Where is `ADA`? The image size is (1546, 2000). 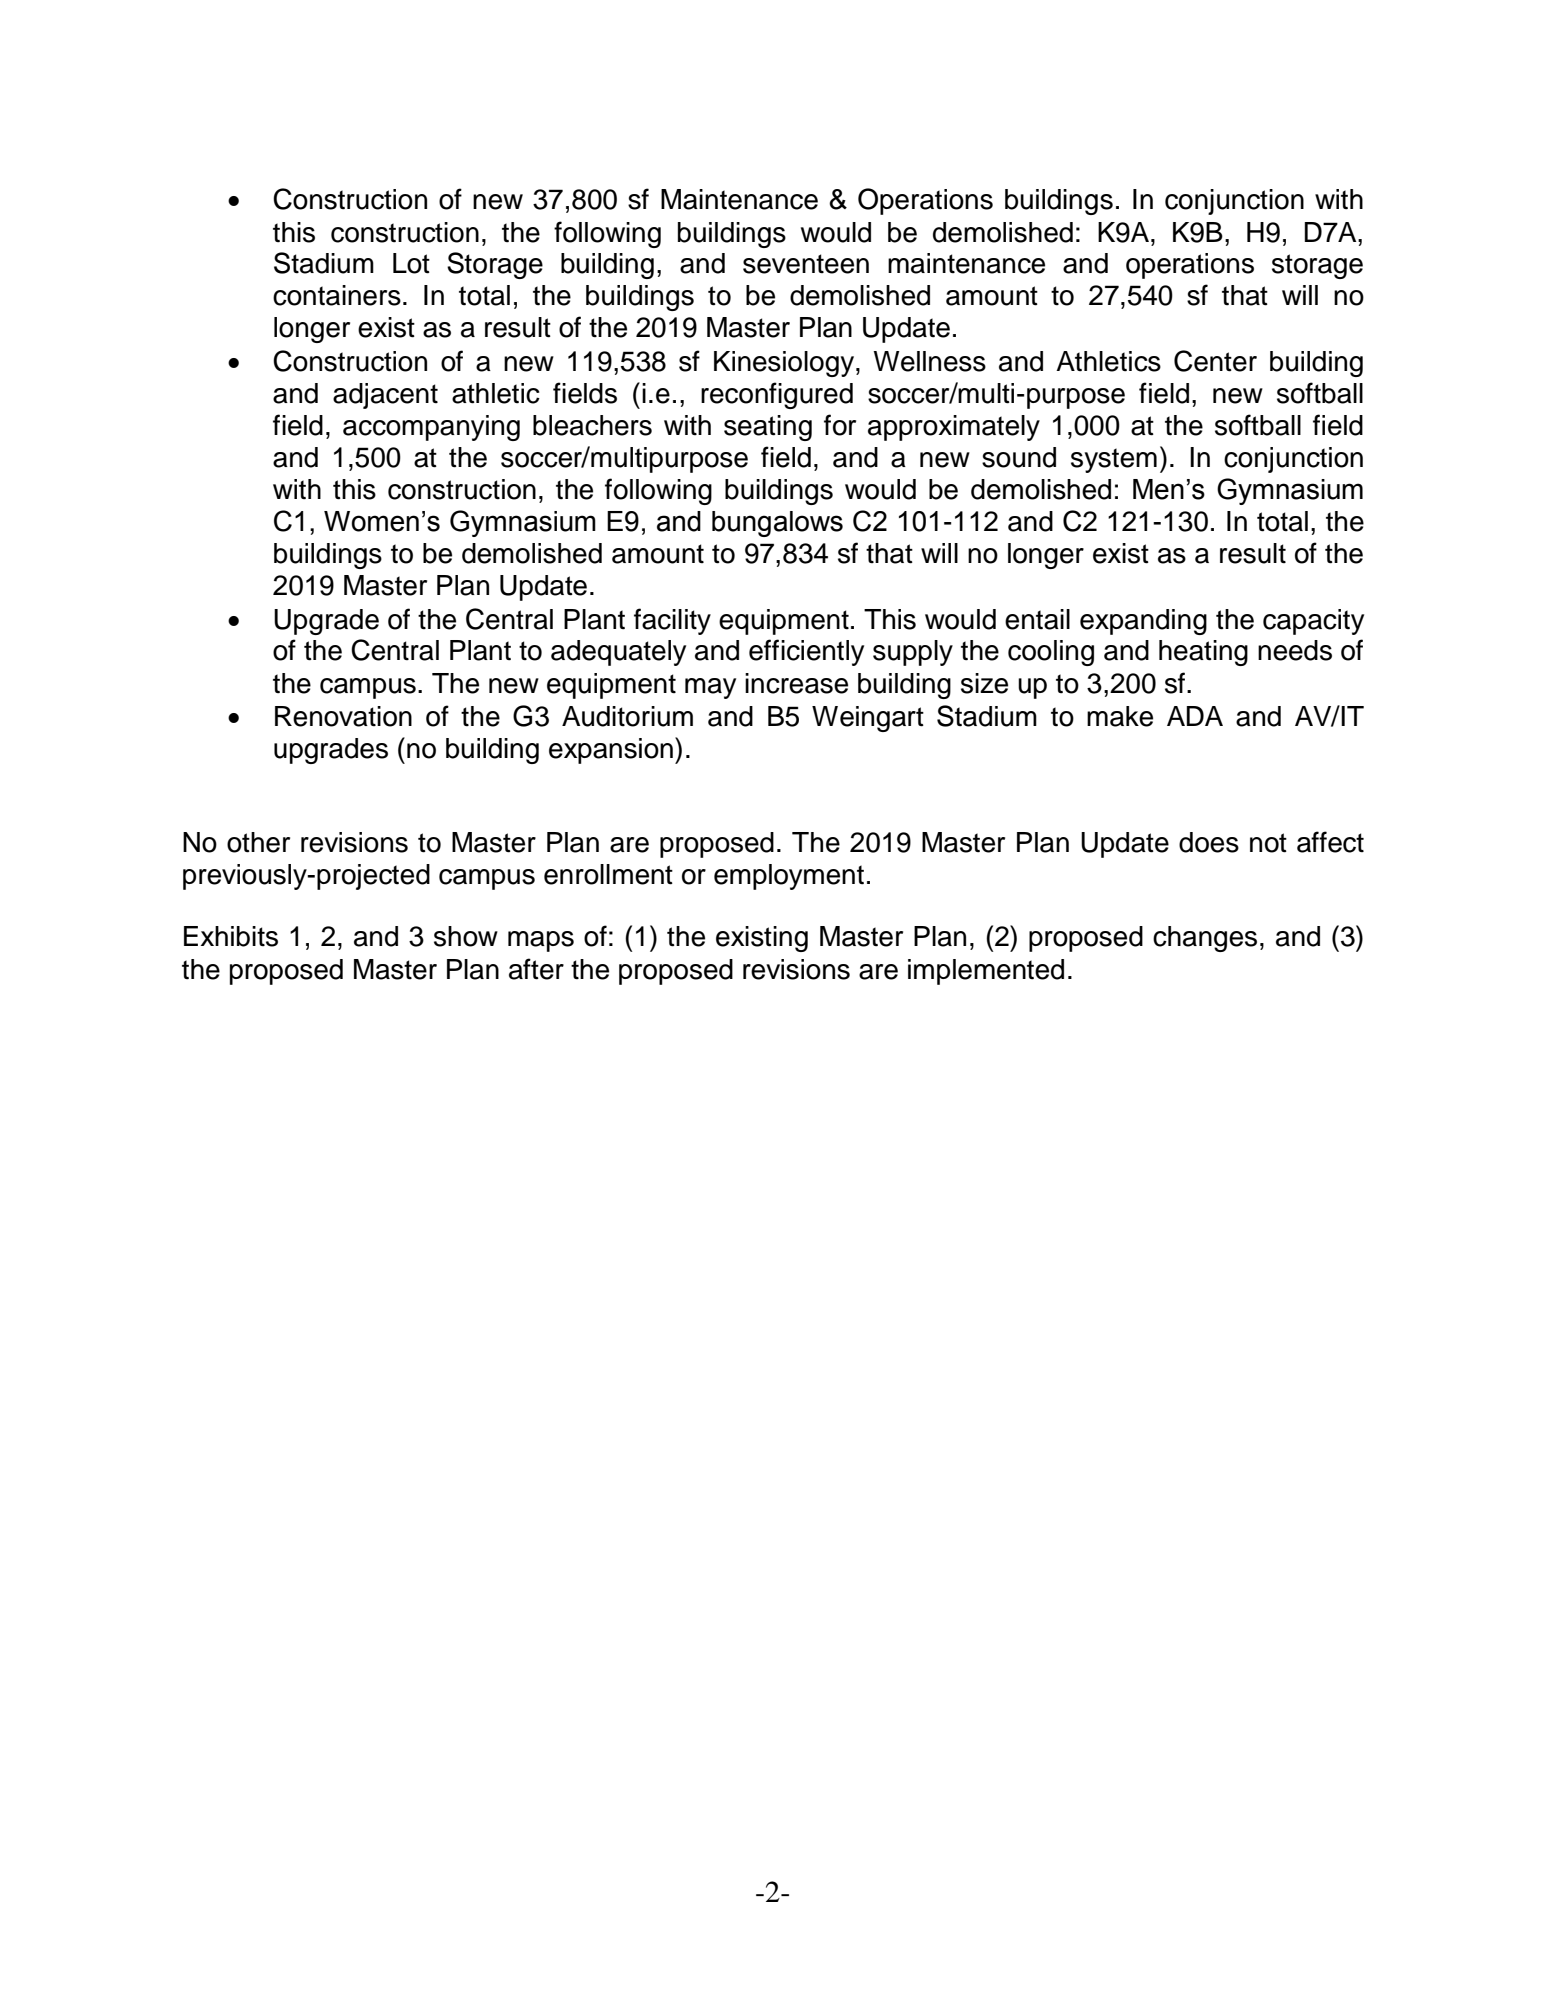
ADA is located at coordinates (1195, 716).
